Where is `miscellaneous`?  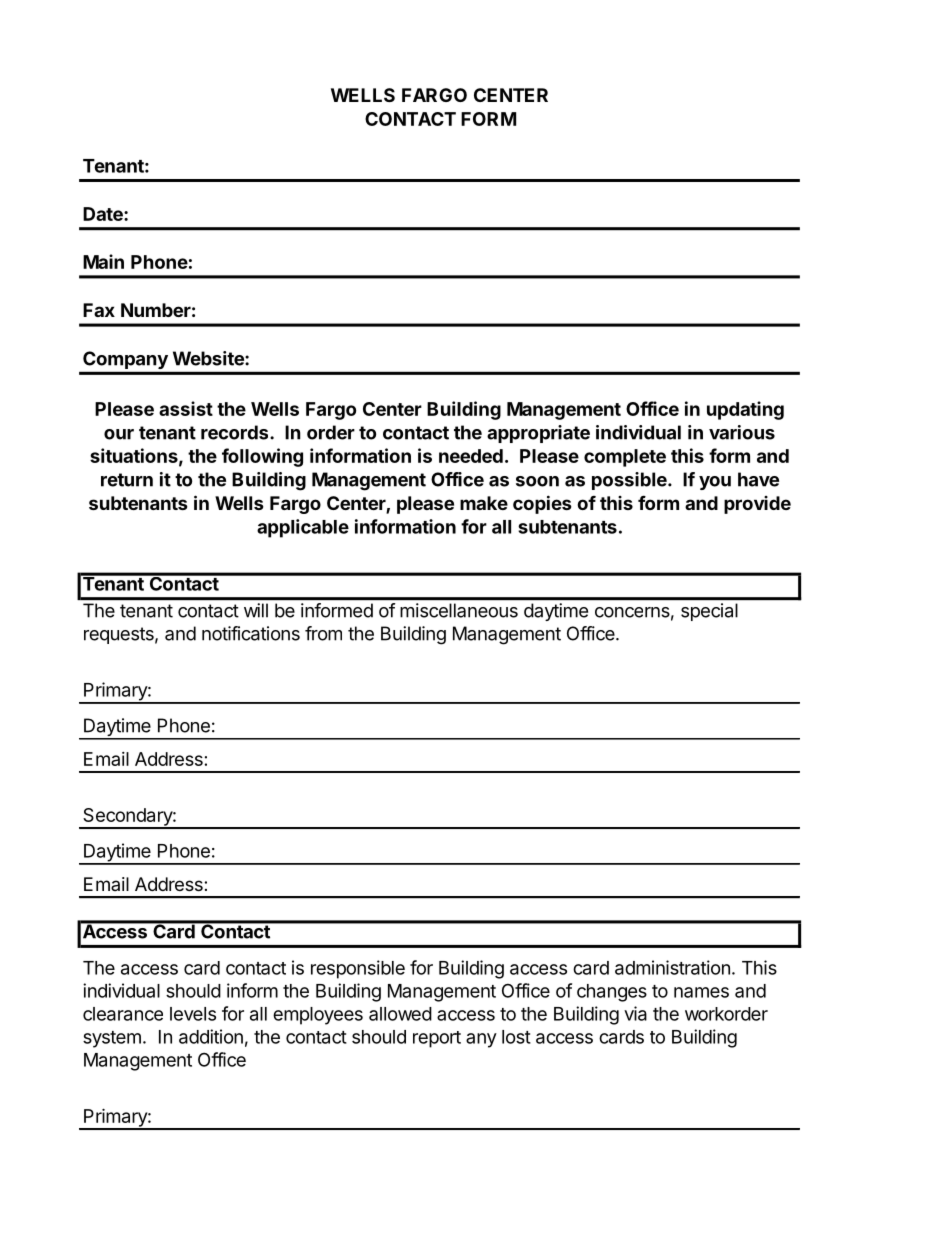
miscellaneous is located at coordinates (459, 610).
